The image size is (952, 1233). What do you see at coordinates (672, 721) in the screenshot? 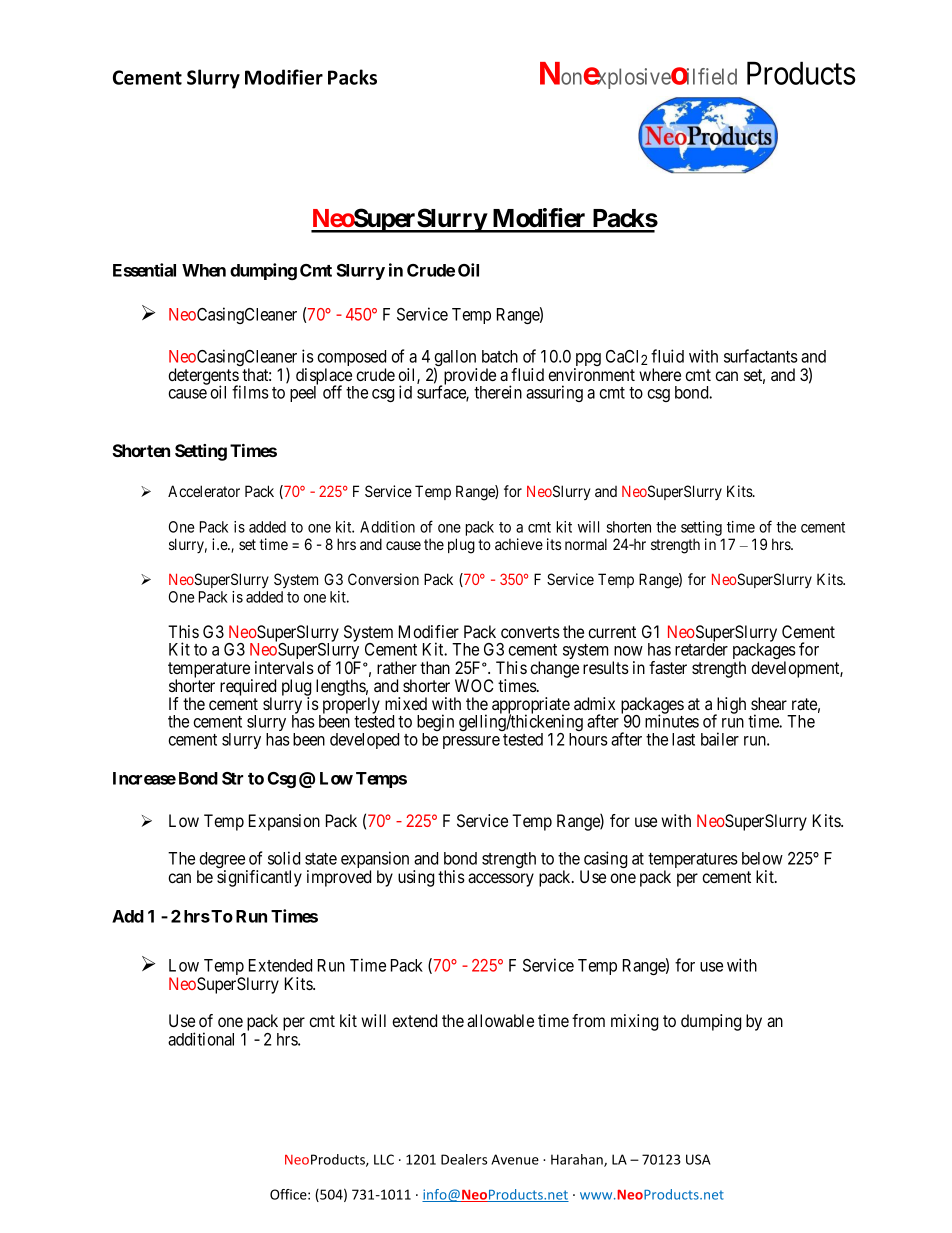
I see `minutes` at bounding box center [672, 721].
